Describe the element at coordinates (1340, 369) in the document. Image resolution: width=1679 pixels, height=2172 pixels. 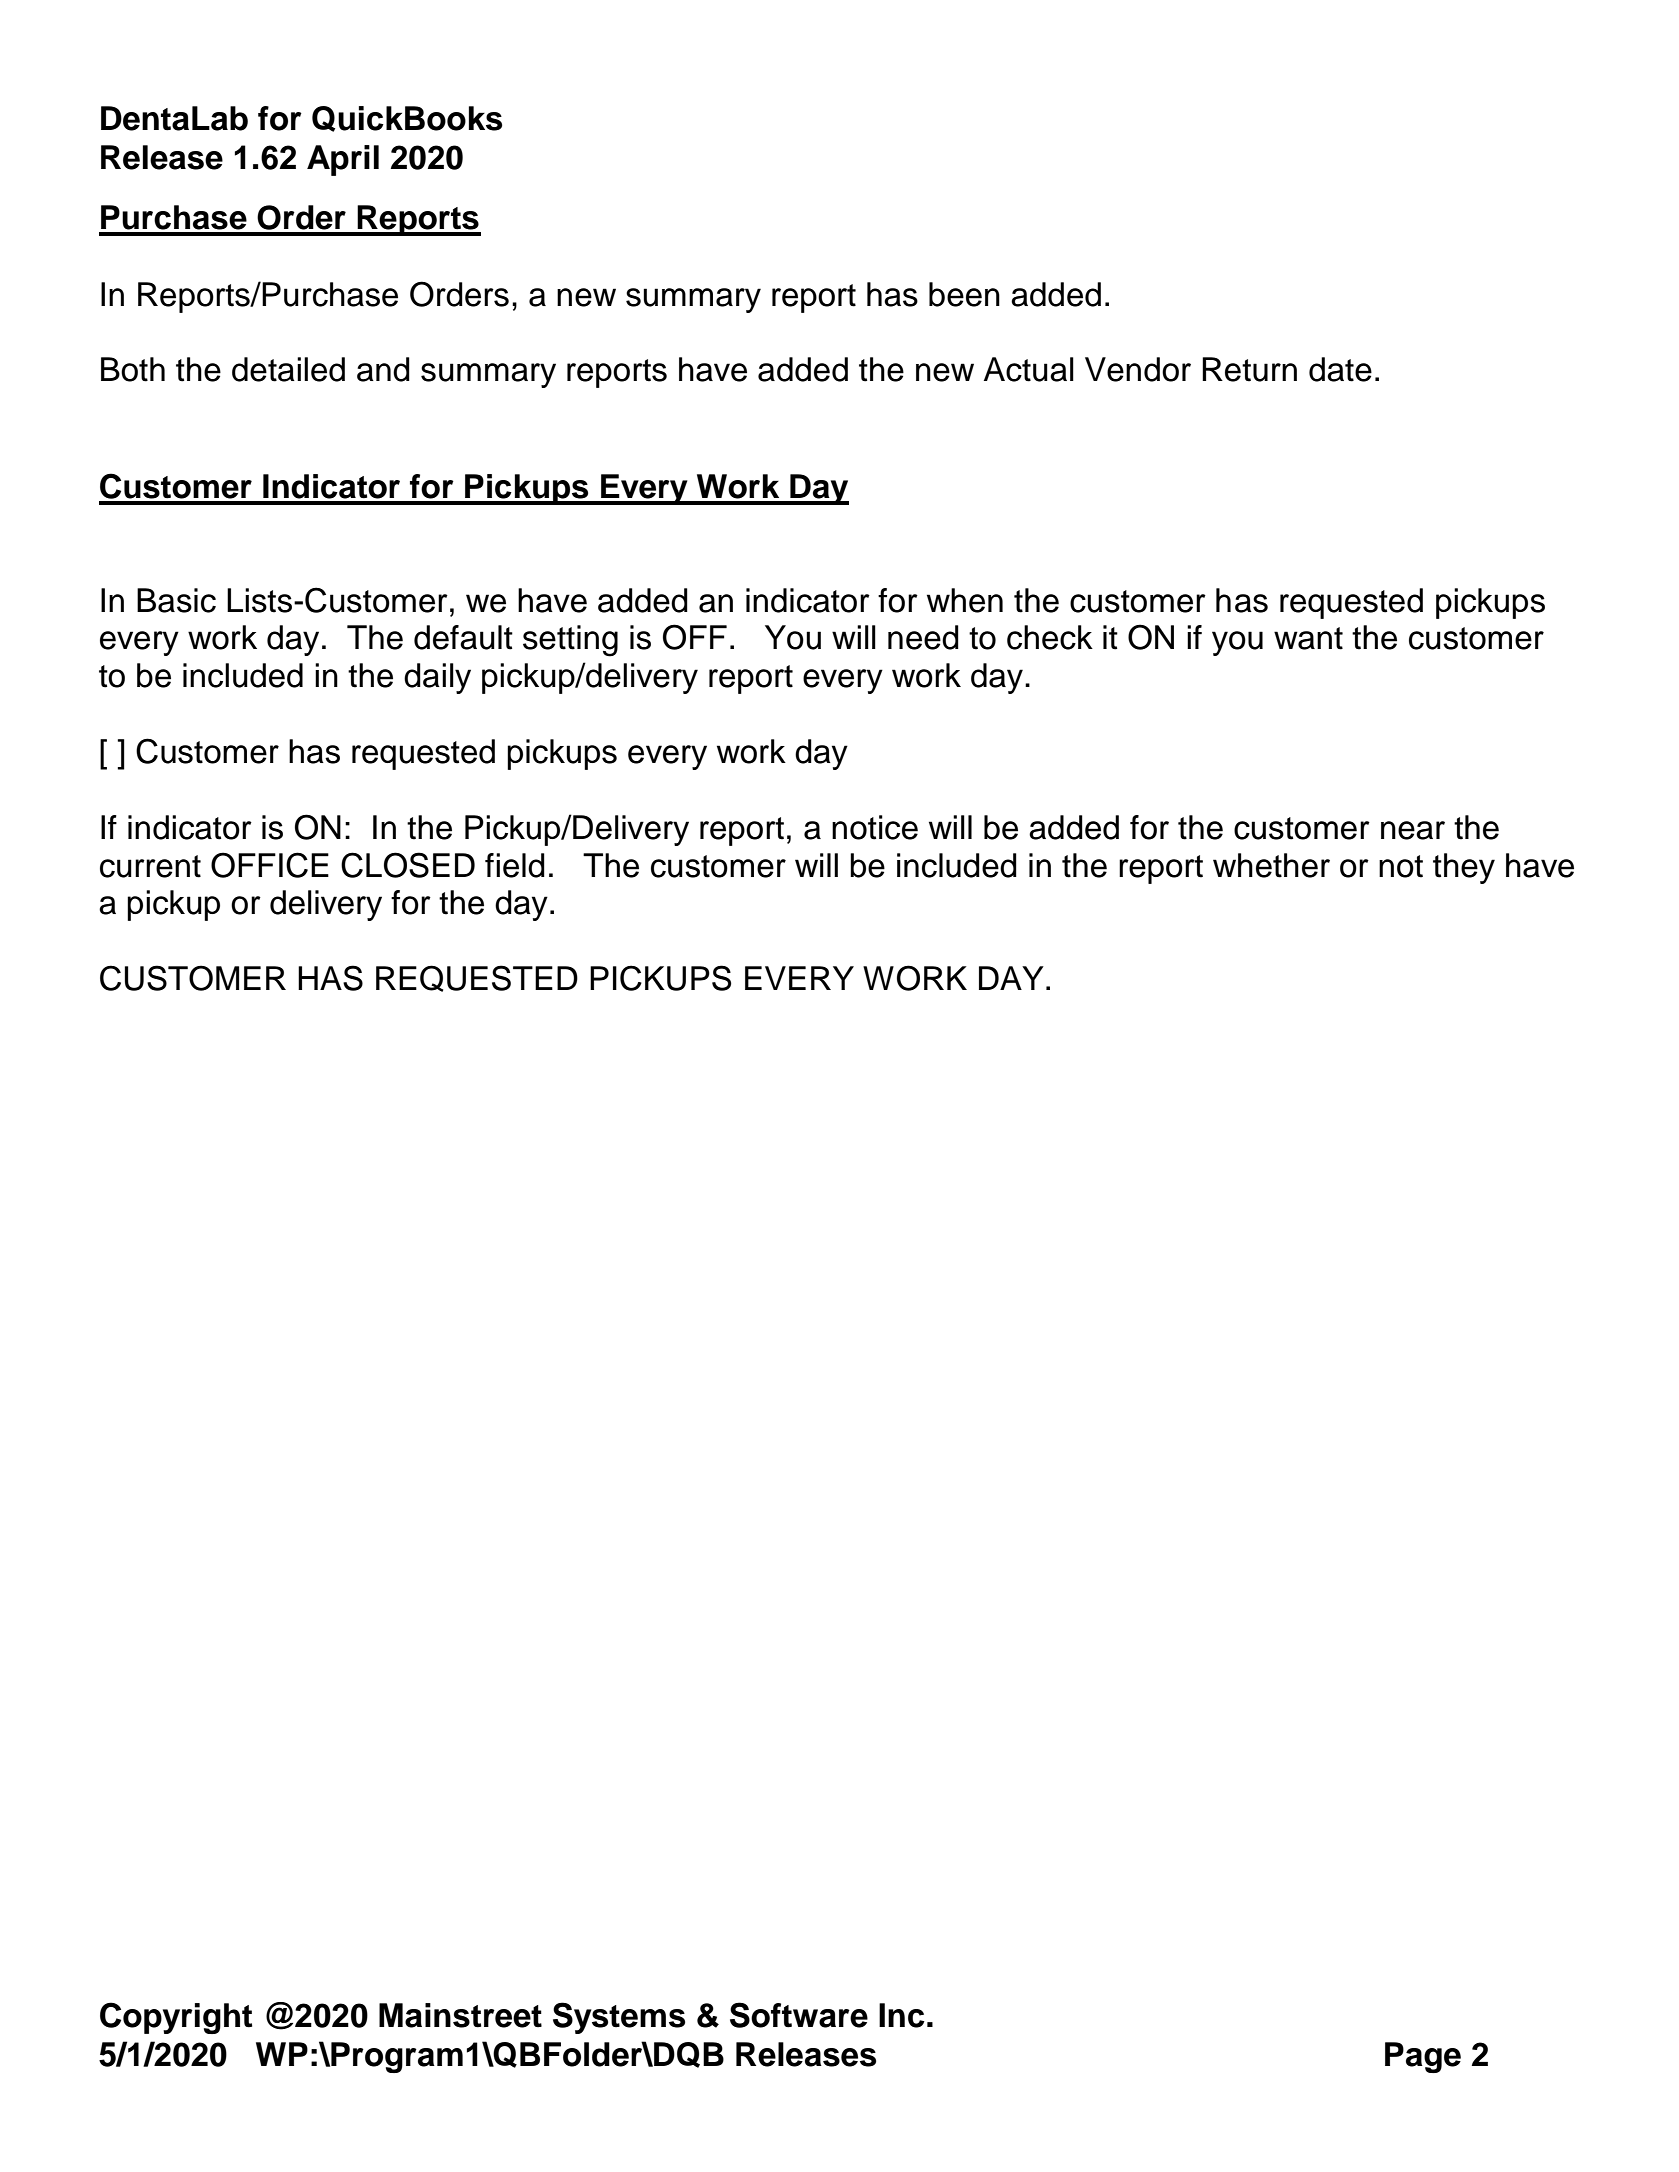
I see `date` at that location.
